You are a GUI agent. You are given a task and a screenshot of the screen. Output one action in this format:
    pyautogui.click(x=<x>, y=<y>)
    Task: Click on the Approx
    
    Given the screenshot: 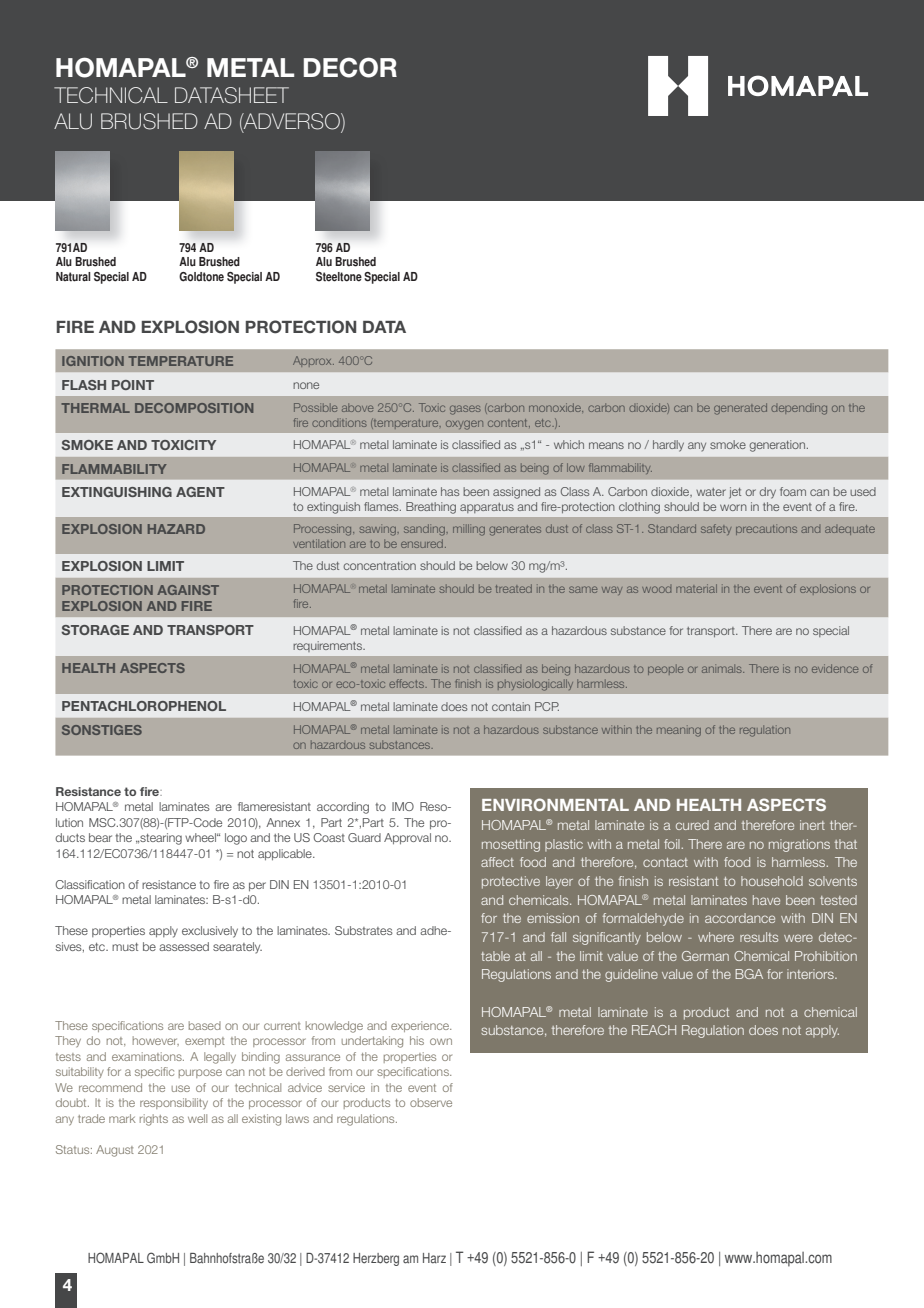 What is the action you would take?
    pyautogui.click(x=313, y=361)
